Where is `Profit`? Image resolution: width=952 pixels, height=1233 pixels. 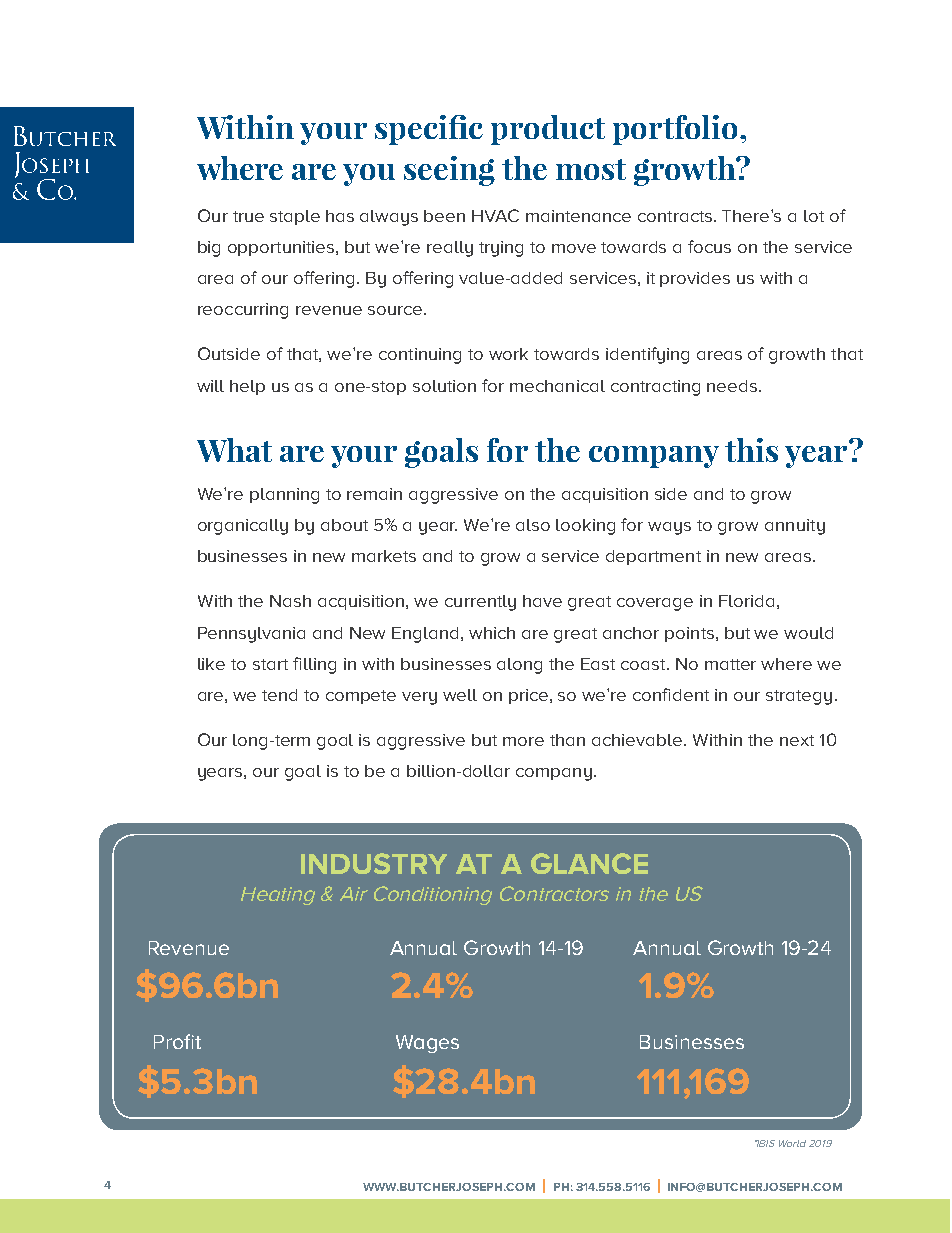 Profit is located at coordinates (177, 1041).
